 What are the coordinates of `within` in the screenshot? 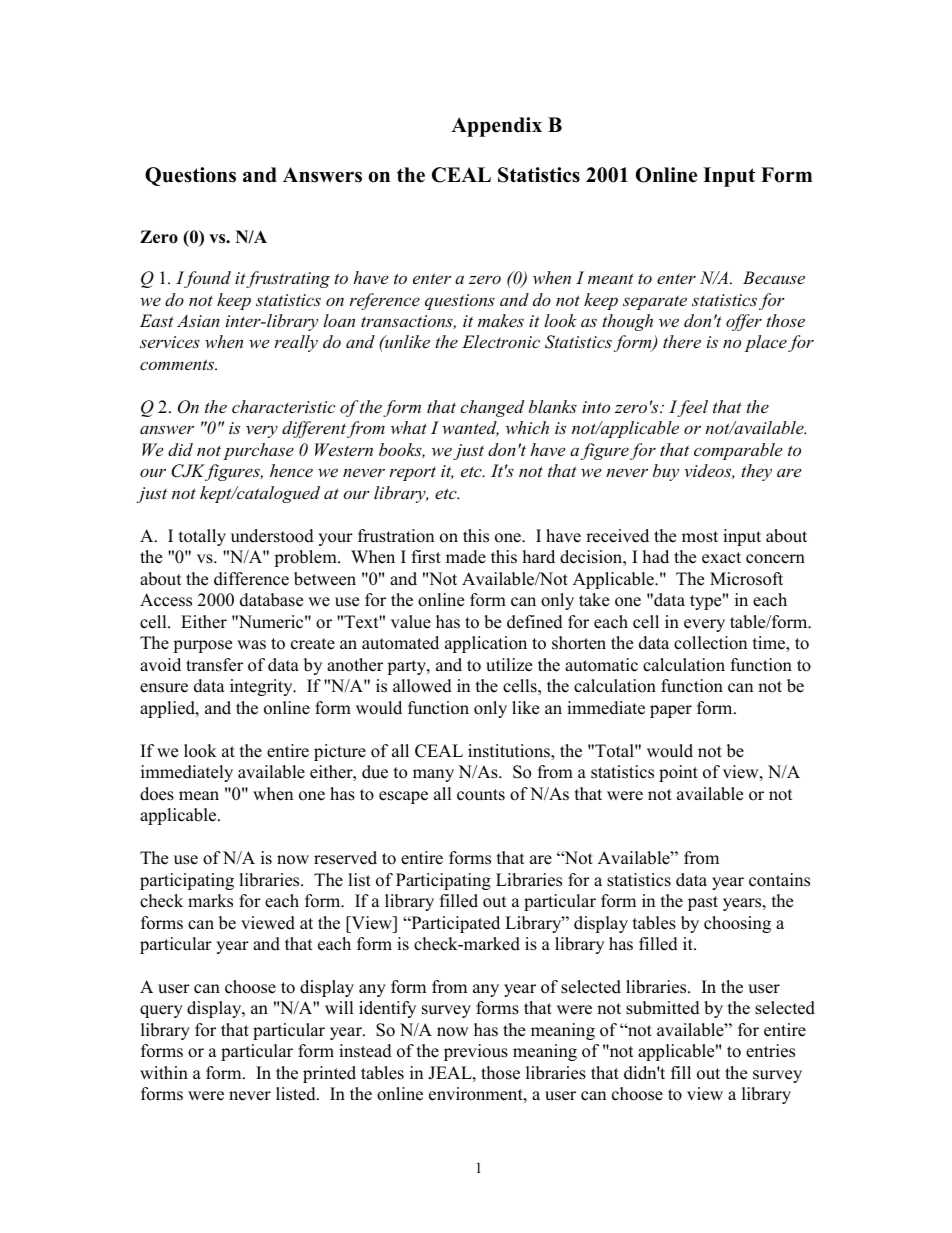 It's located at (164, 1072).
